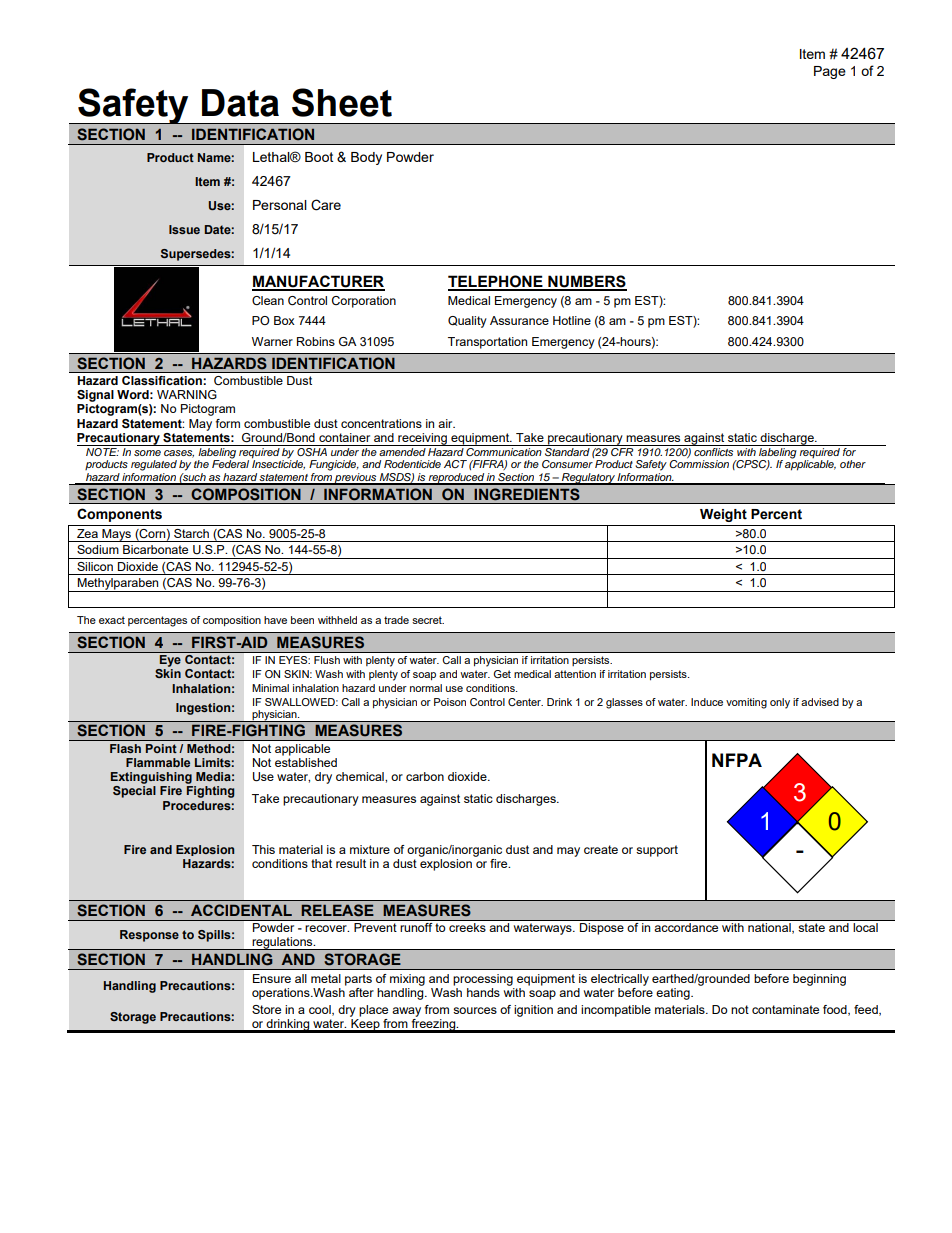 Image resolution: width=952 pixels, height=1233 pixels. Describe the element at coordinates (240, 103) in the image. I see `Data` at that location.
